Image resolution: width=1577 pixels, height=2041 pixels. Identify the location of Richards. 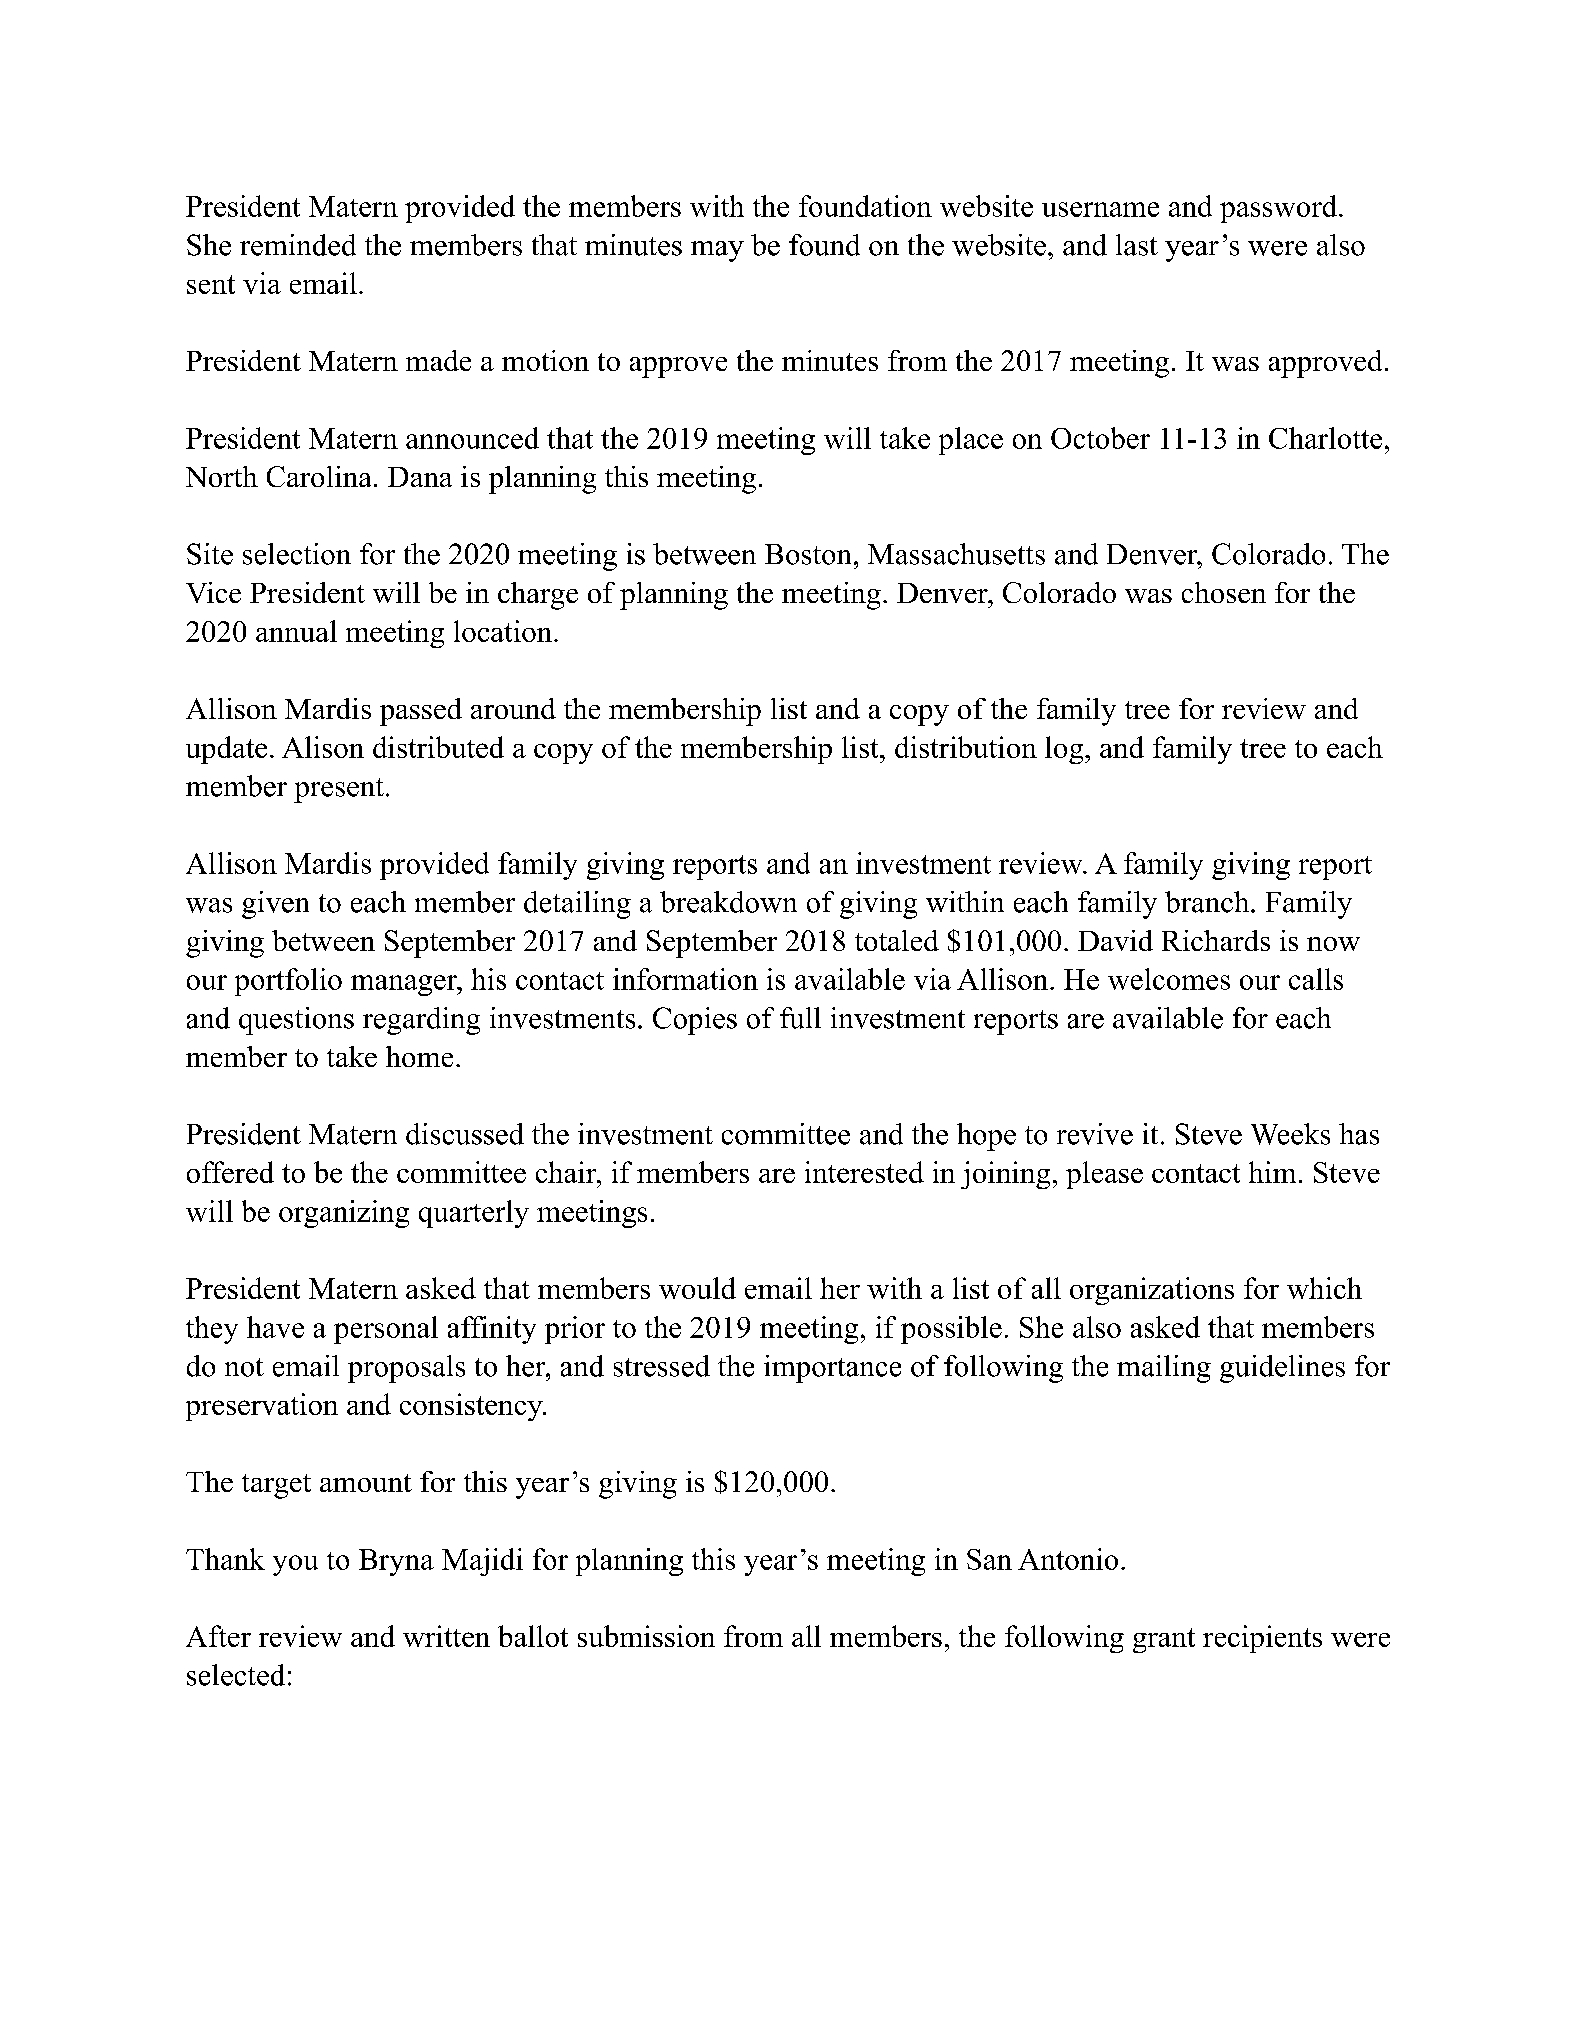
(1216, 940).
